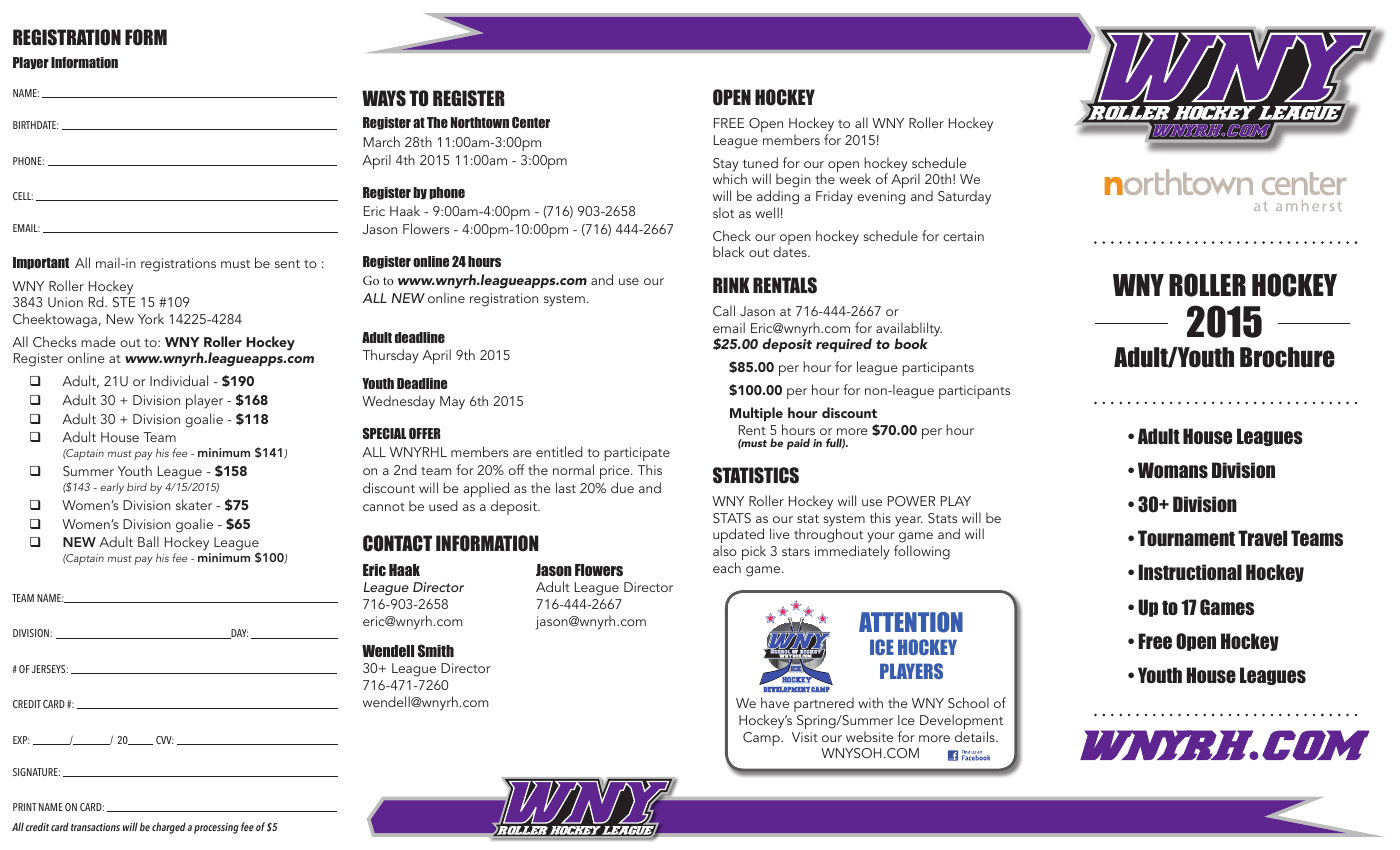  Describe the element at coordinates (731, 285) in the page. I see `RINK` at that location.
